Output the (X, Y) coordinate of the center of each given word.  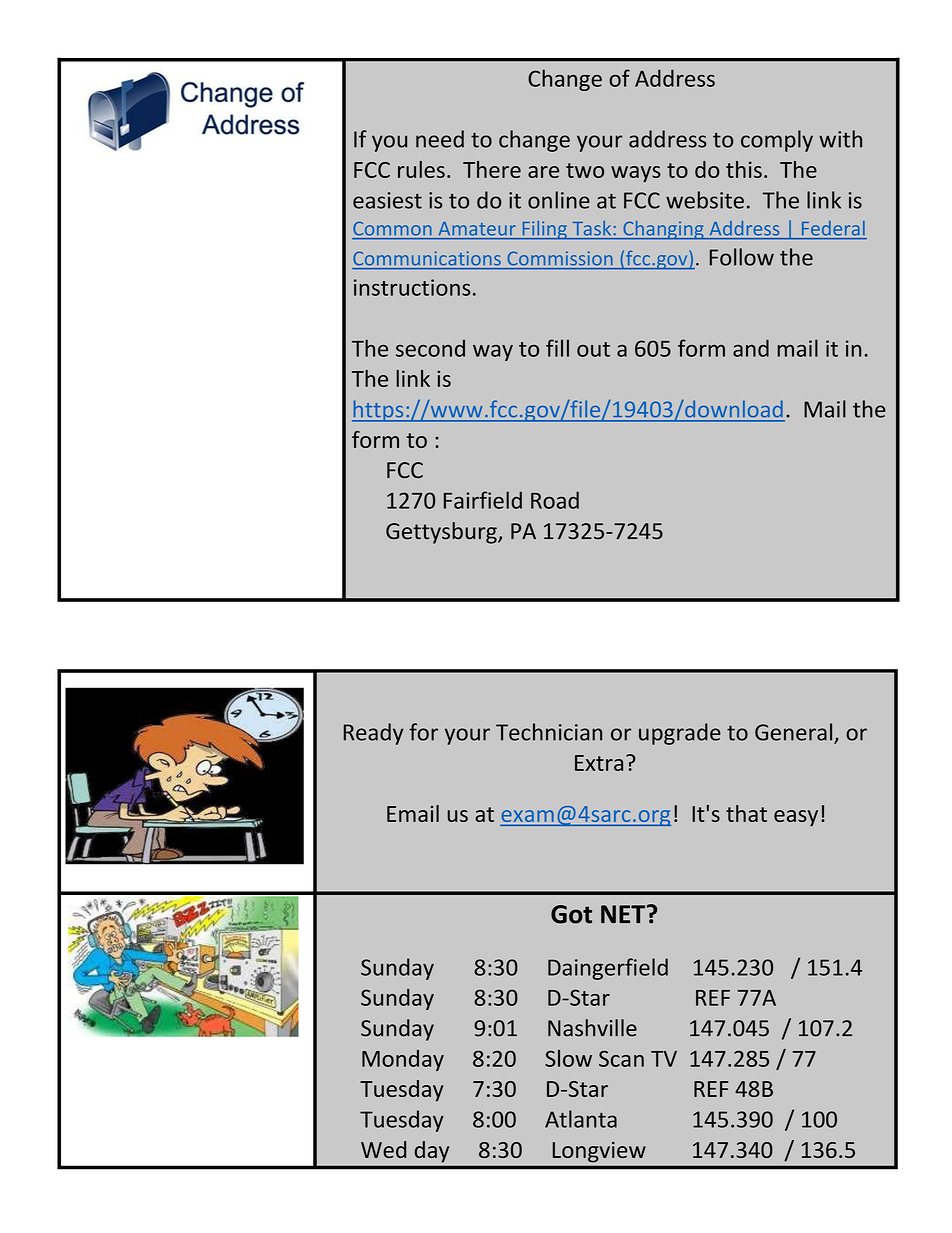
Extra (599, 763)
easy (796, 818)
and (751, 348)
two (585, 170)
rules (421, 169)
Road (555, 500)
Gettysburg (442, 533)
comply (777, 141)
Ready (373, 734)
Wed (383, 1149)
